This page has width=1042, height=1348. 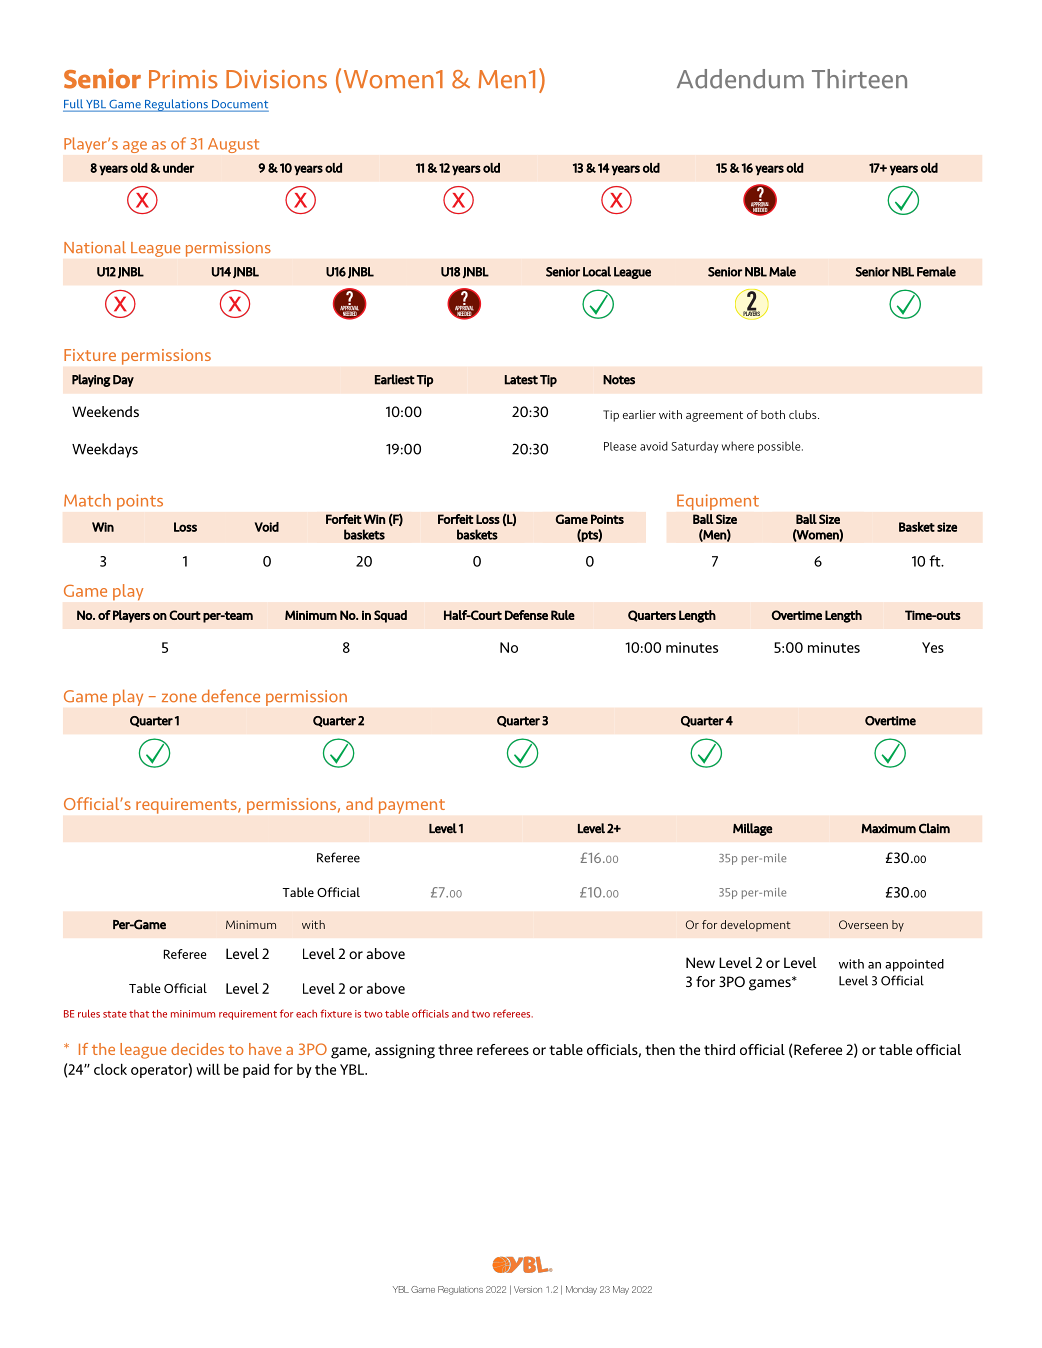 What do you see at coordinates (105, 411) in the page?
I see `Weekends` at bounding box center [105, 411].
